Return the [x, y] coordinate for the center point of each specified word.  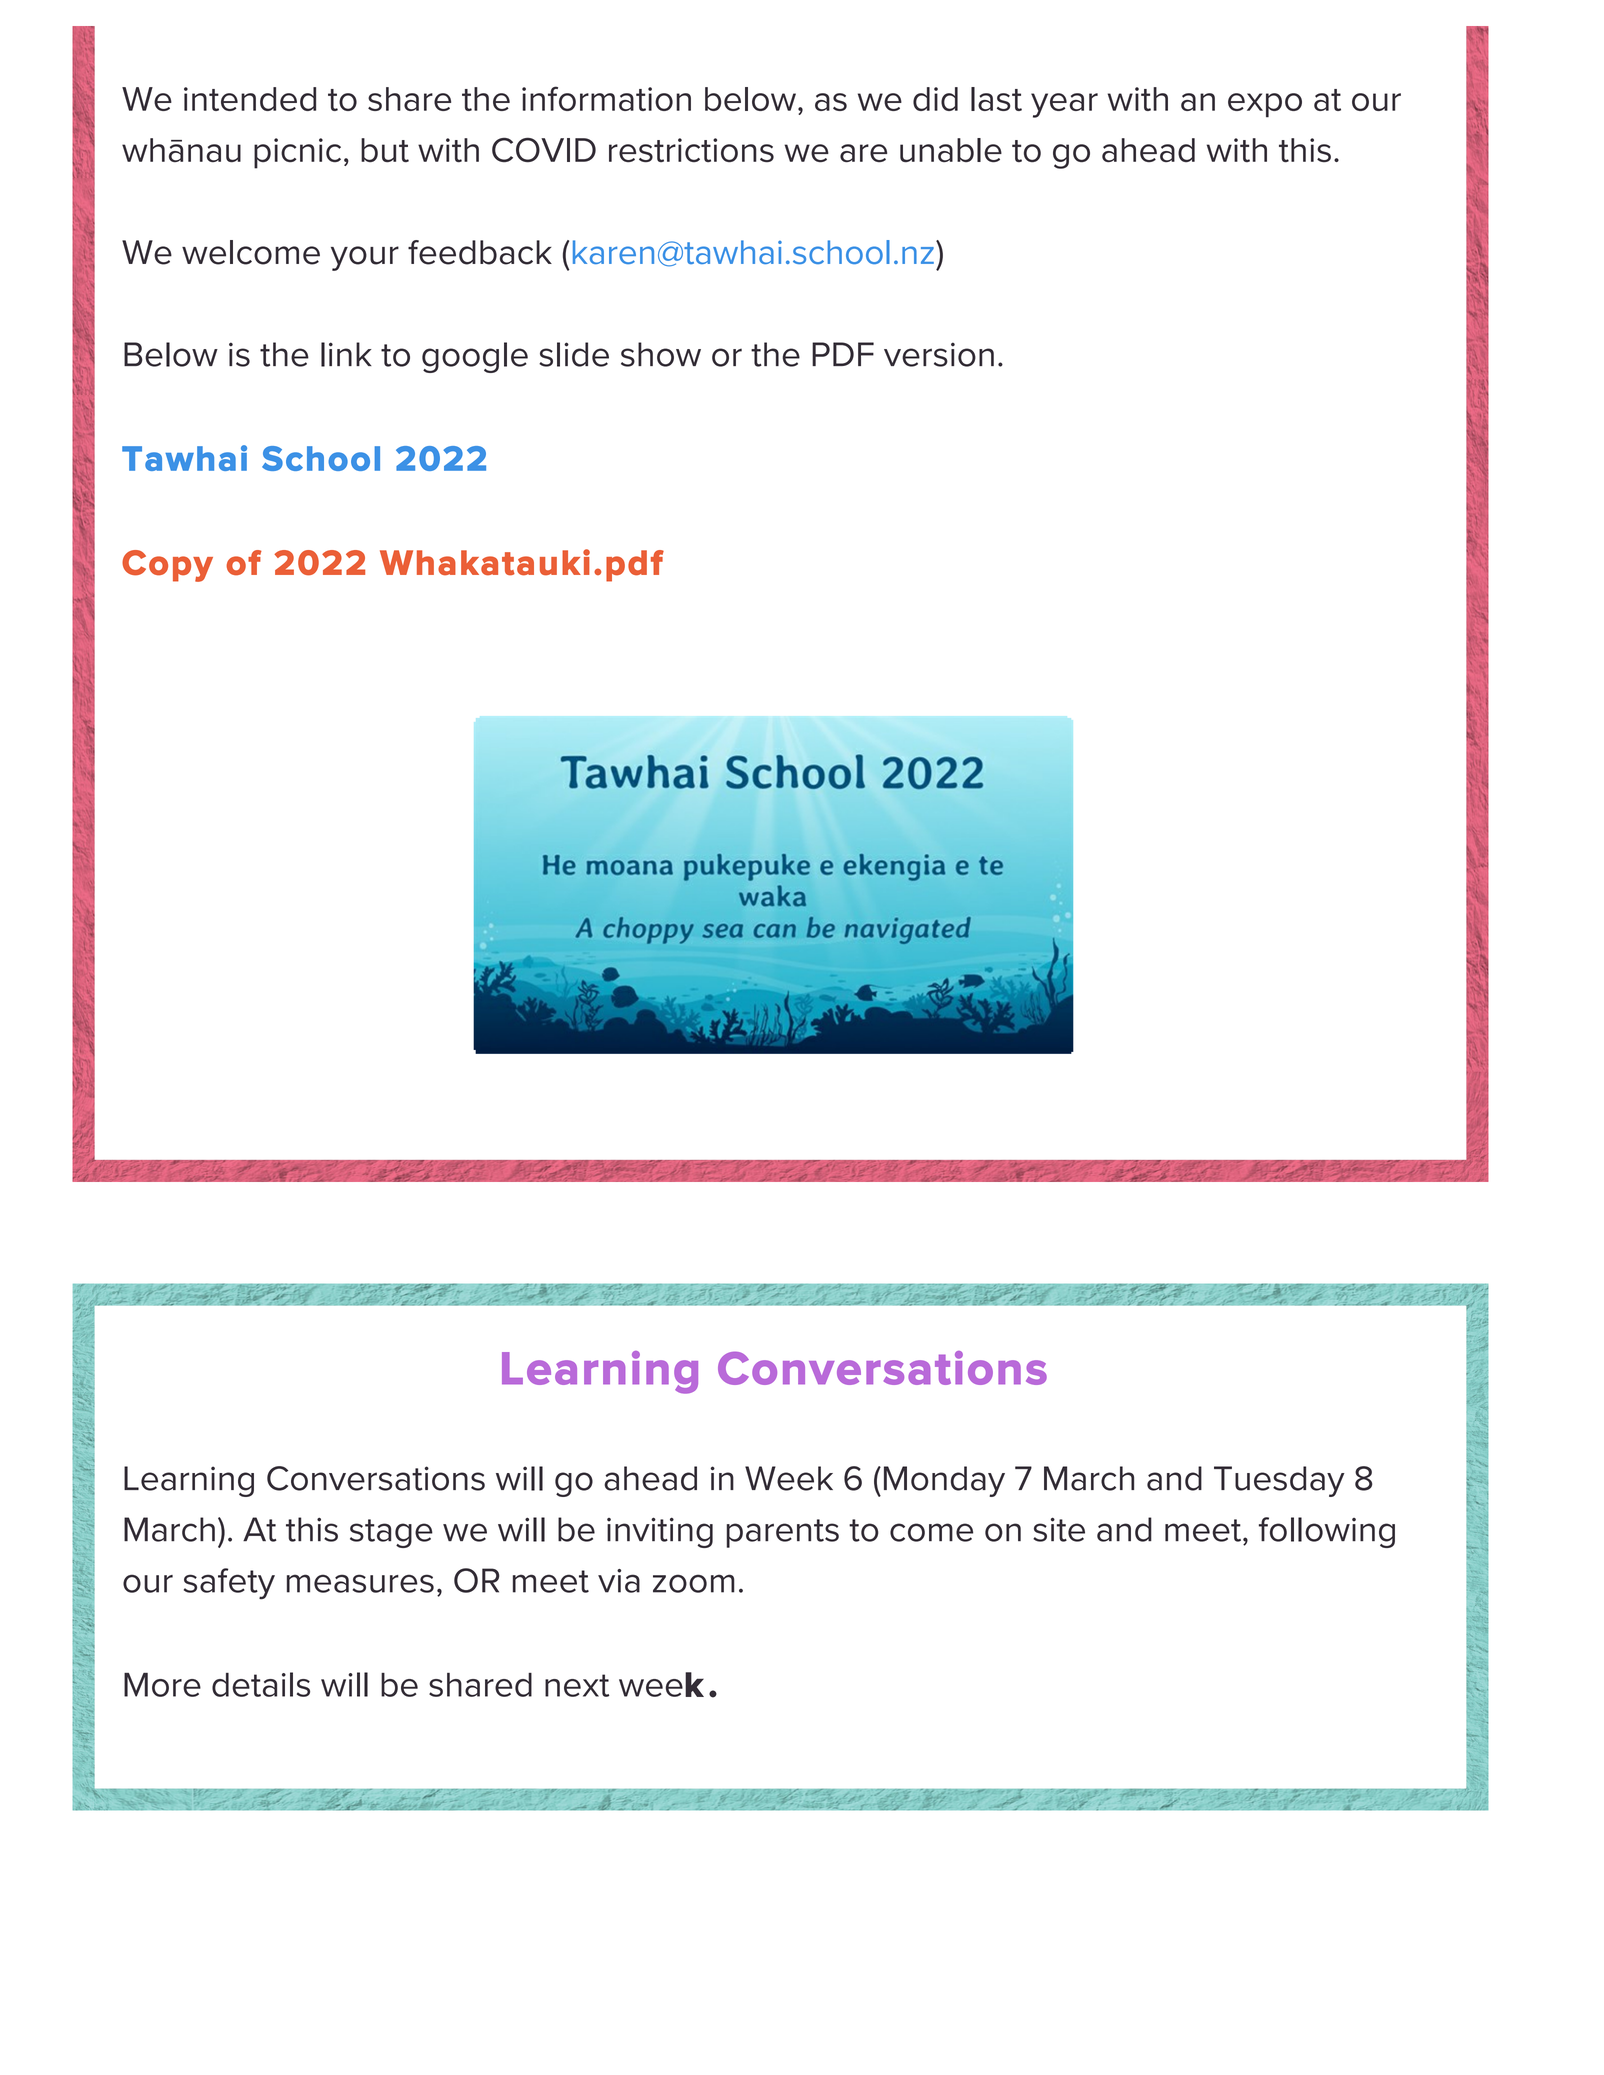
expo [1265, 105]
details [261, 1684]
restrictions [691, 150]
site [1059, 1529]
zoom [694, 1583]
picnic [297, 153]
